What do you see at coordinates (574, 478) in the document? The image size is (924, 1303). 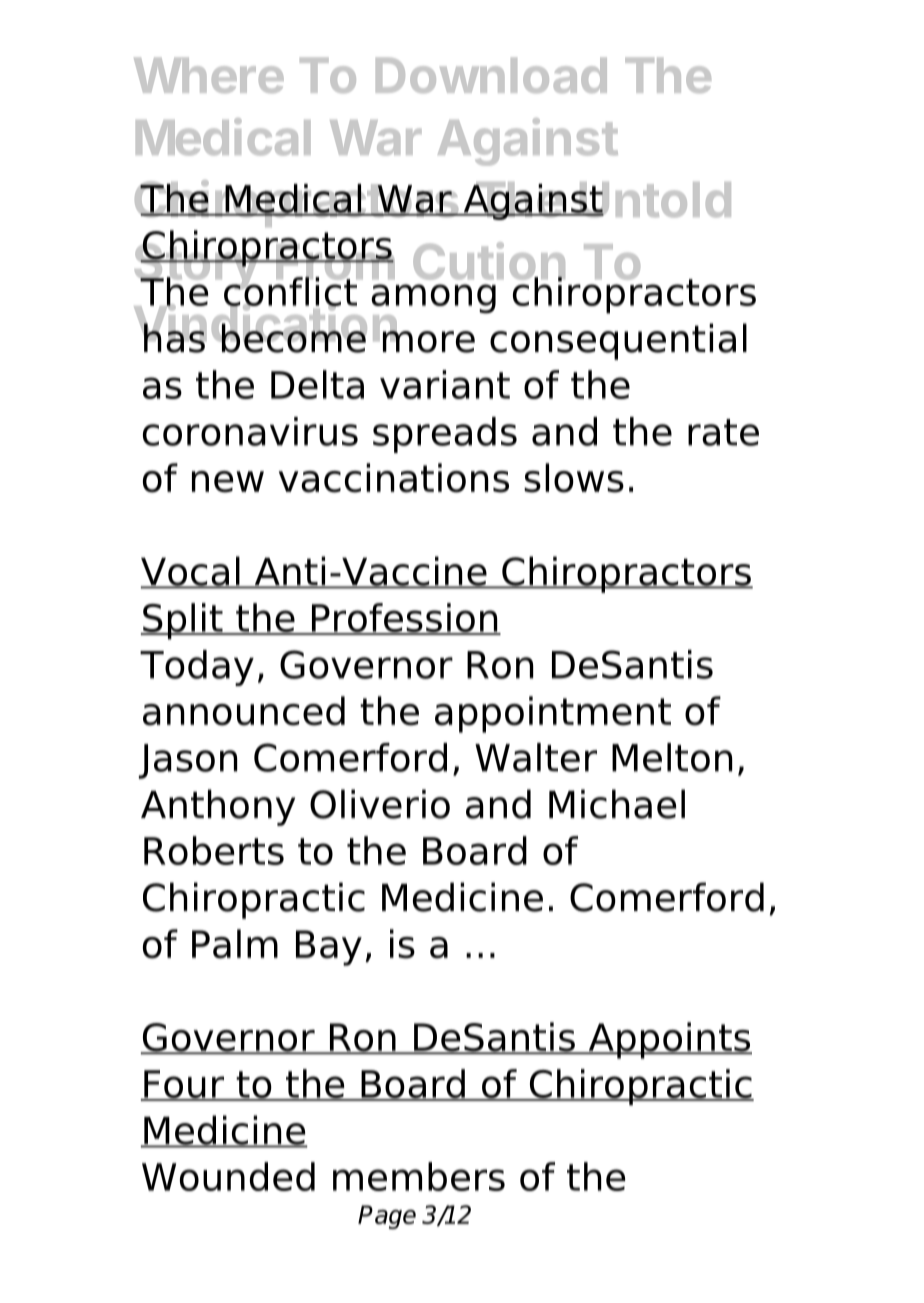 I see `slows` at bounding box center [574, 478].
